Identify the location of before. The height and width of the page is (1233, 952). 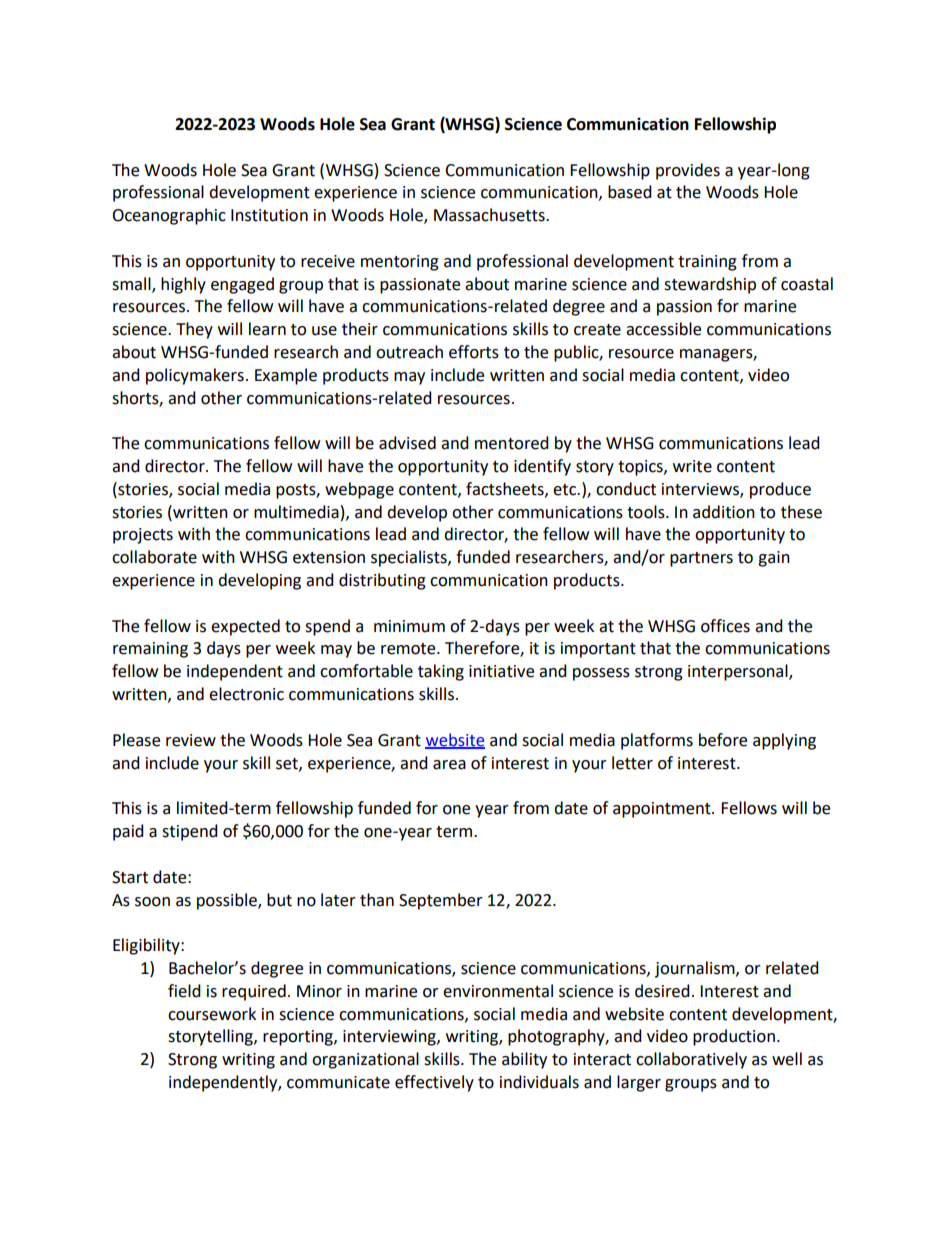
(723, 740).
